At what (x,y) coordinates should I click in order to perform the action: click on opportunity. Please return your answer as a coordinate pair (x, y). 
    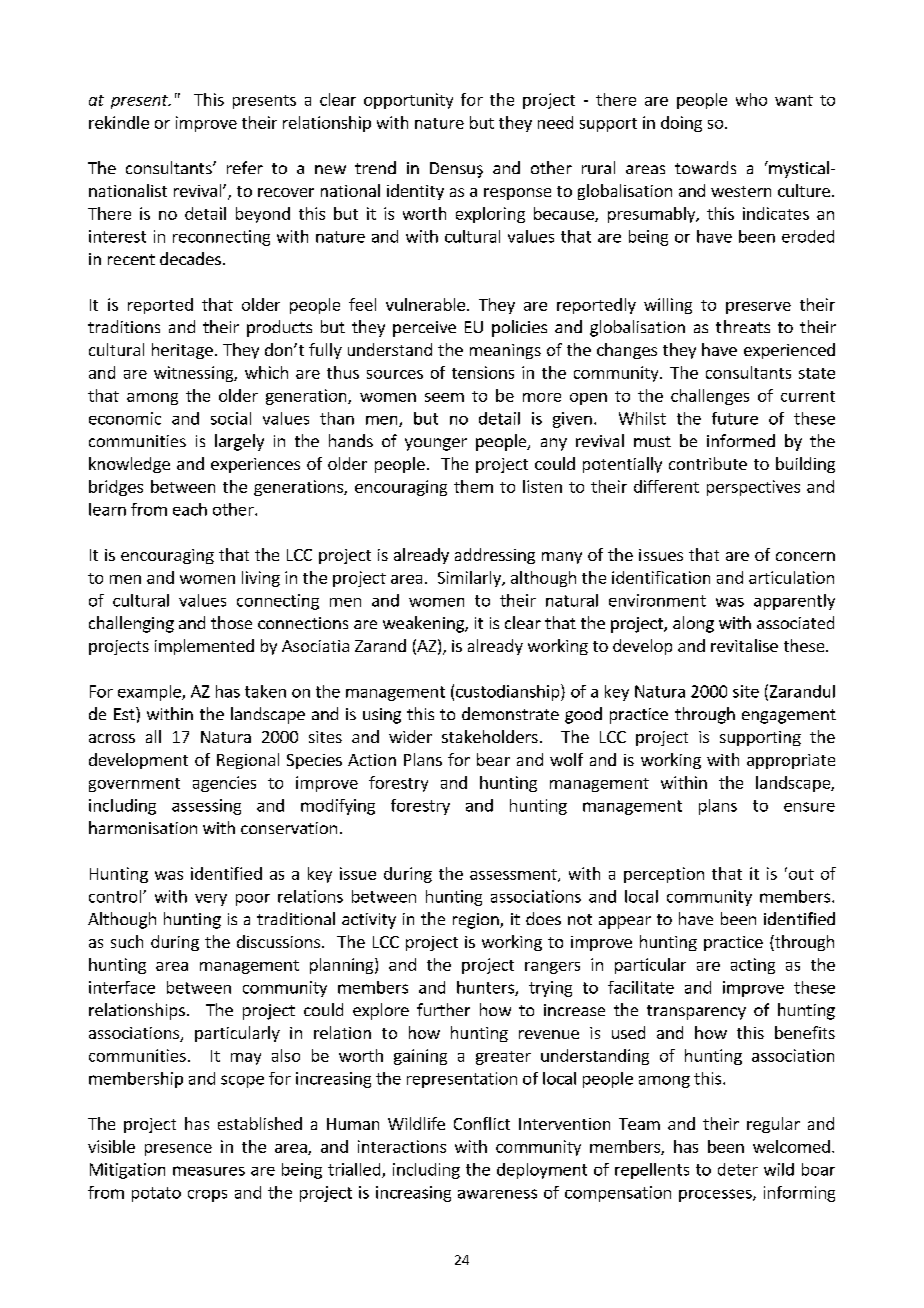
    Looking at the image, I should click on (408, 101).
